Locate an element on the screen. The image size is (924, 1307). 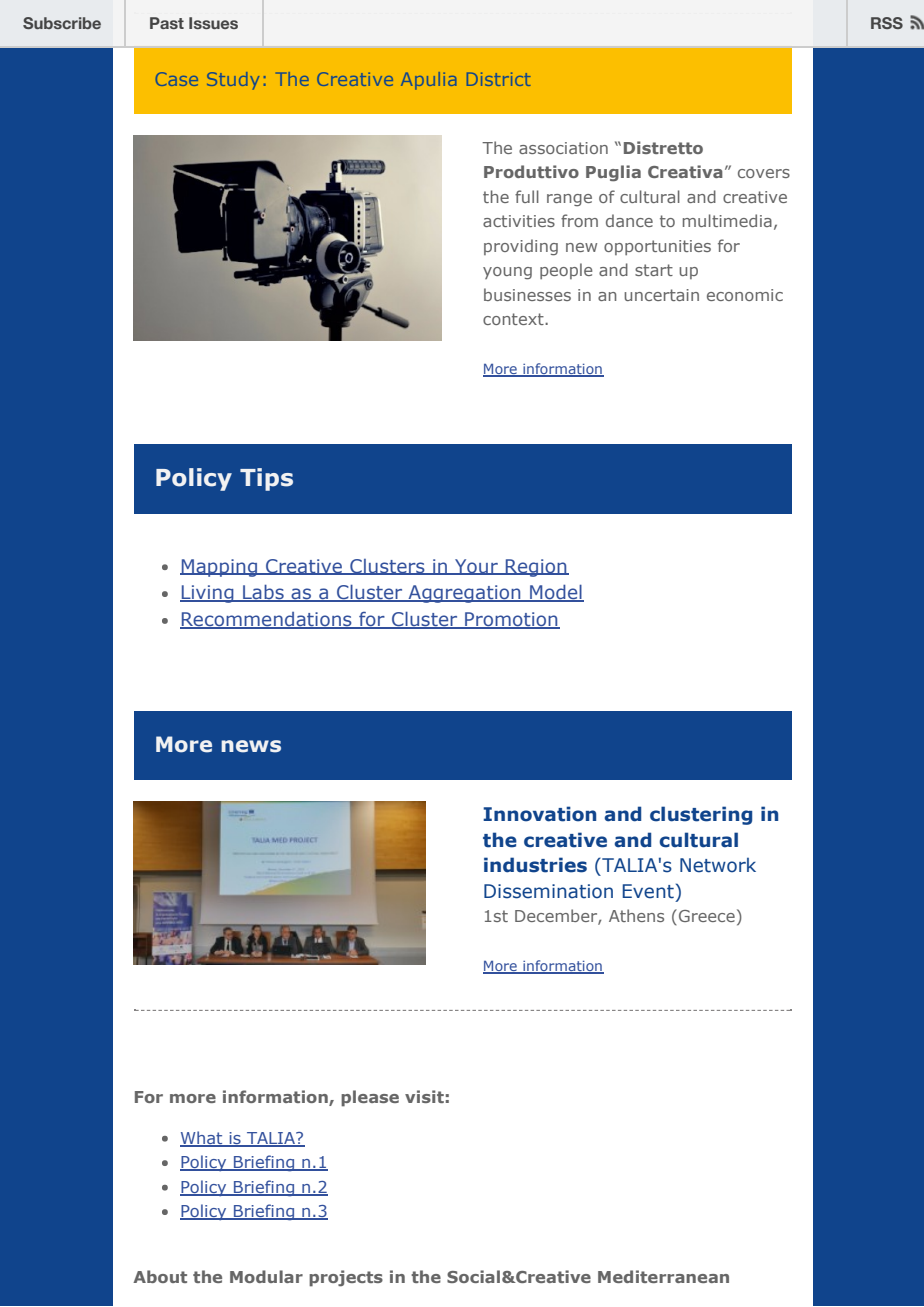
Network is located at coordinates (718, 865).
